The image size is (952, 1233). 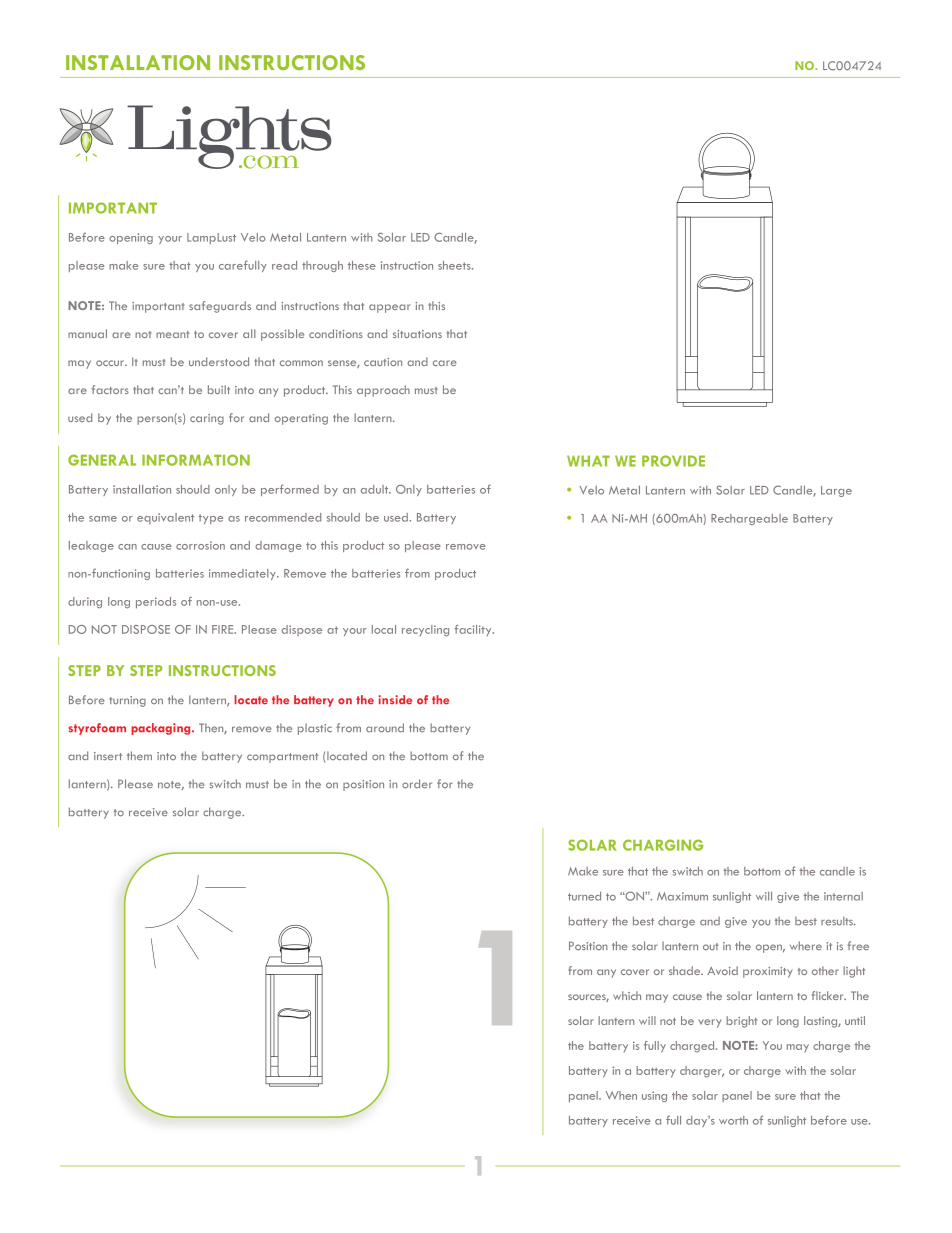 I want to click on inside, so click(x=395, y=700).
